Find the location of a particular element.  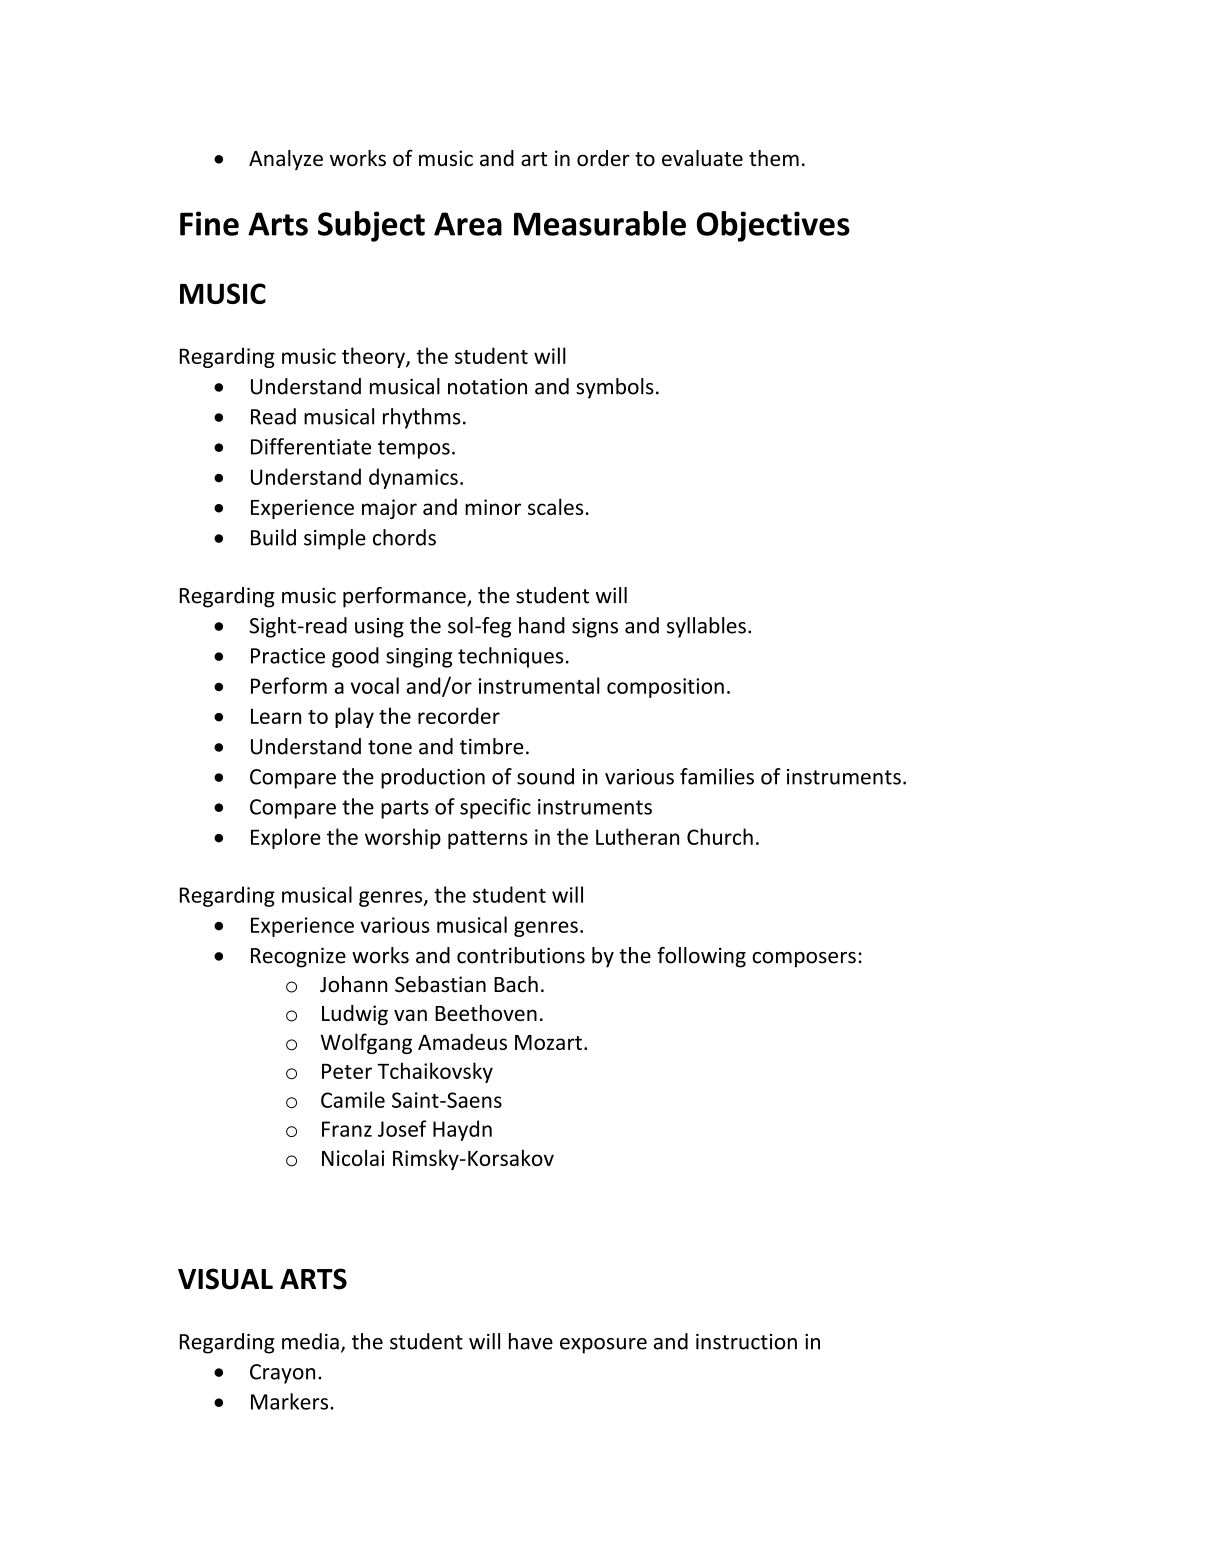

families is located at coordinates (717, 776).
